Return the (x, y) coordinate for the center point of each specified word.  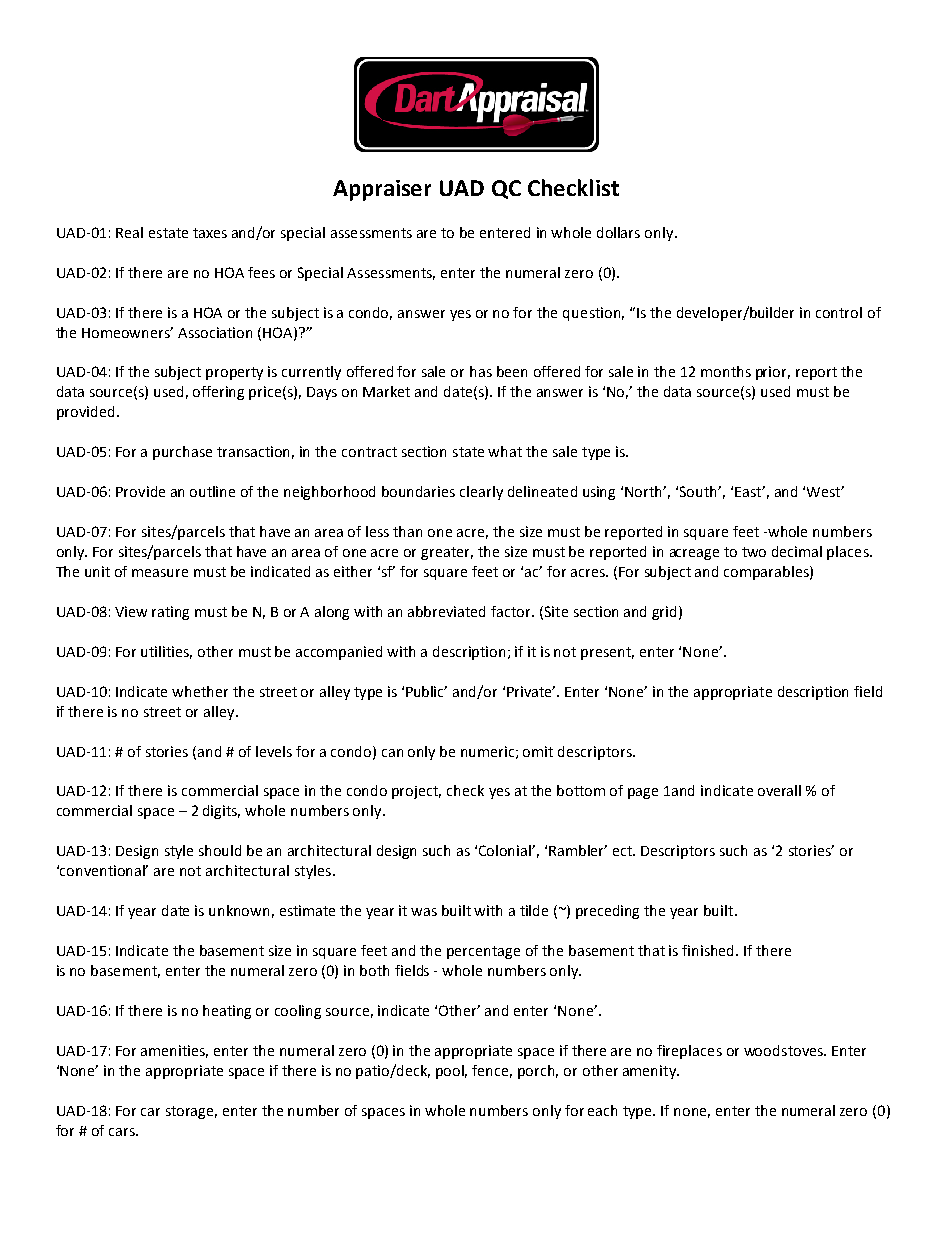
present (607, 653)
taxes (210, 233)
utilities (166, 652)
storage (191, 1112)
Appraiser (382, 190)
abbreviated (446, 611)
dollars (618, 232)
